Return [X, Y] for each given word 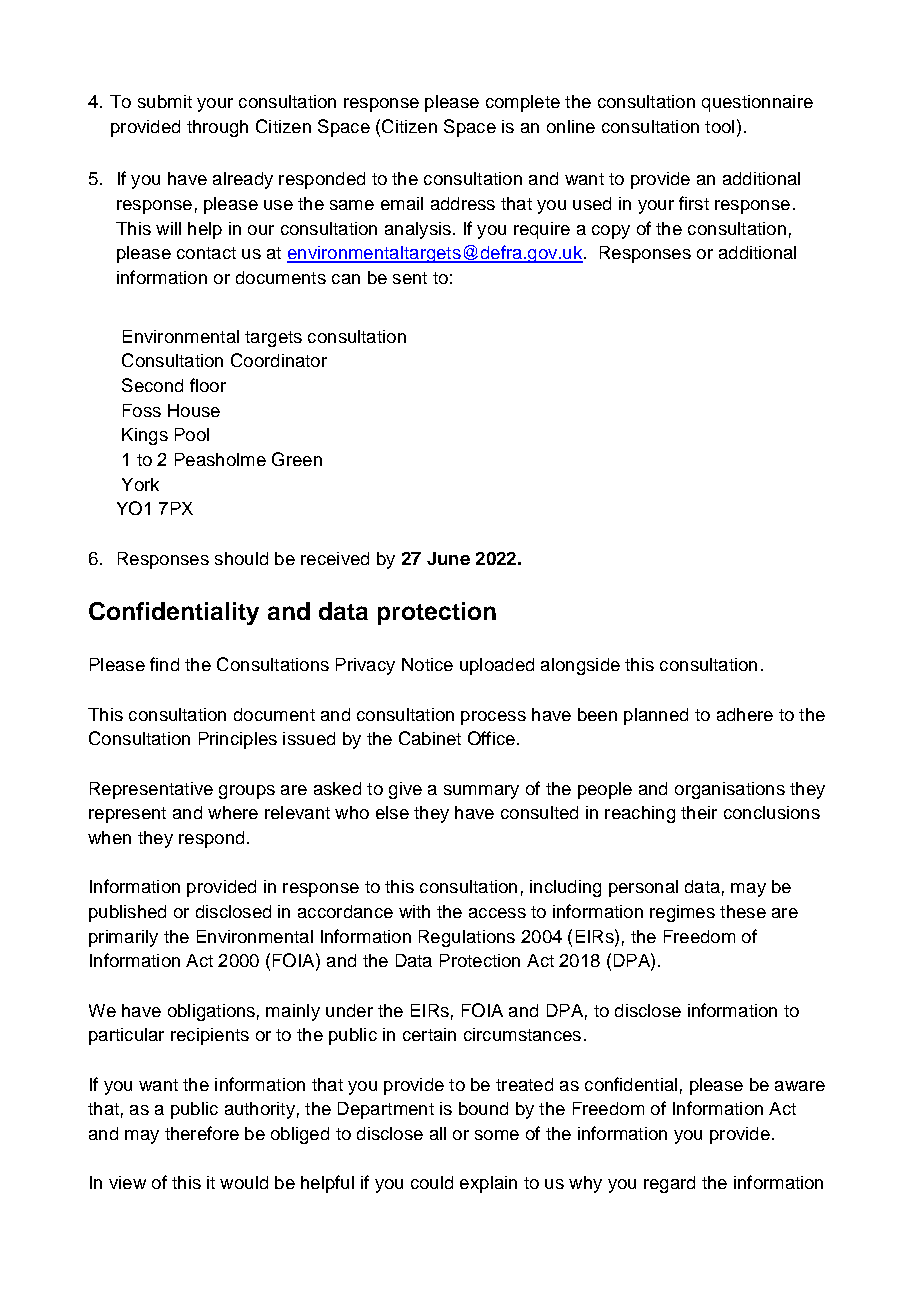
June [448, 558]
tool [719, 126]
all [438, 1133]
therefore [202, 1133]
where [233, 812]
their [699, 812]
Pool [192, 434]
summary [481, 792]
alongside [580, 666]
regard [669, 1184]
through [217, 128]
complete [523, 103]
